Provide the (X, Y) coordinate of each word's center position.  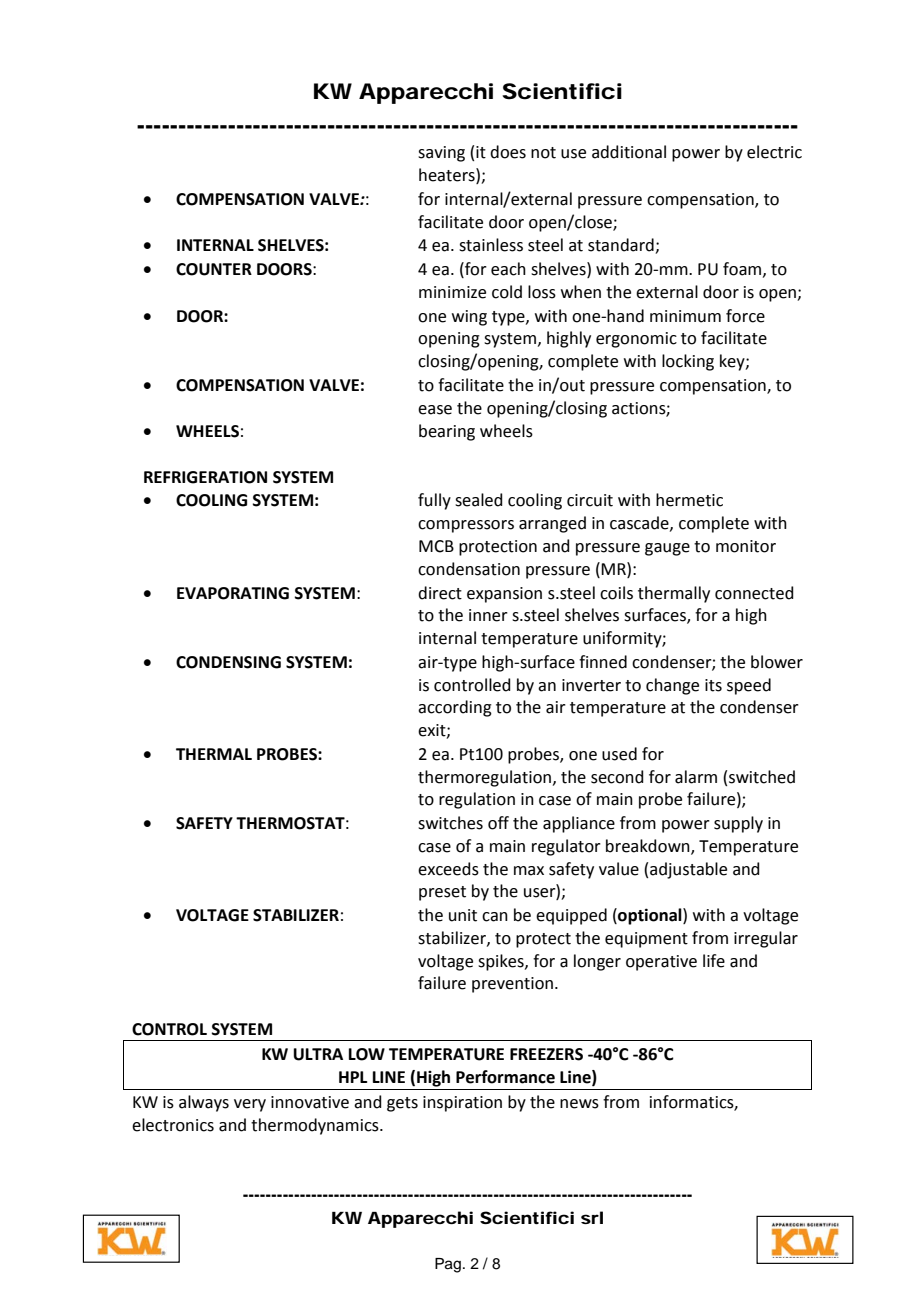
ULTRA (318, 1054)
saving (441, 154)
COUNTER (214, 269)
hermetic (689, 500)
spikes (502, 962)
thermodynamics (316, 1126)
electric (774, 152)
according (455, 708)
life (714, 961)
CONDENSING (228, 662)
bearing (447, 432)
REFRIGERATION (205, 477)
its (713, 685)
